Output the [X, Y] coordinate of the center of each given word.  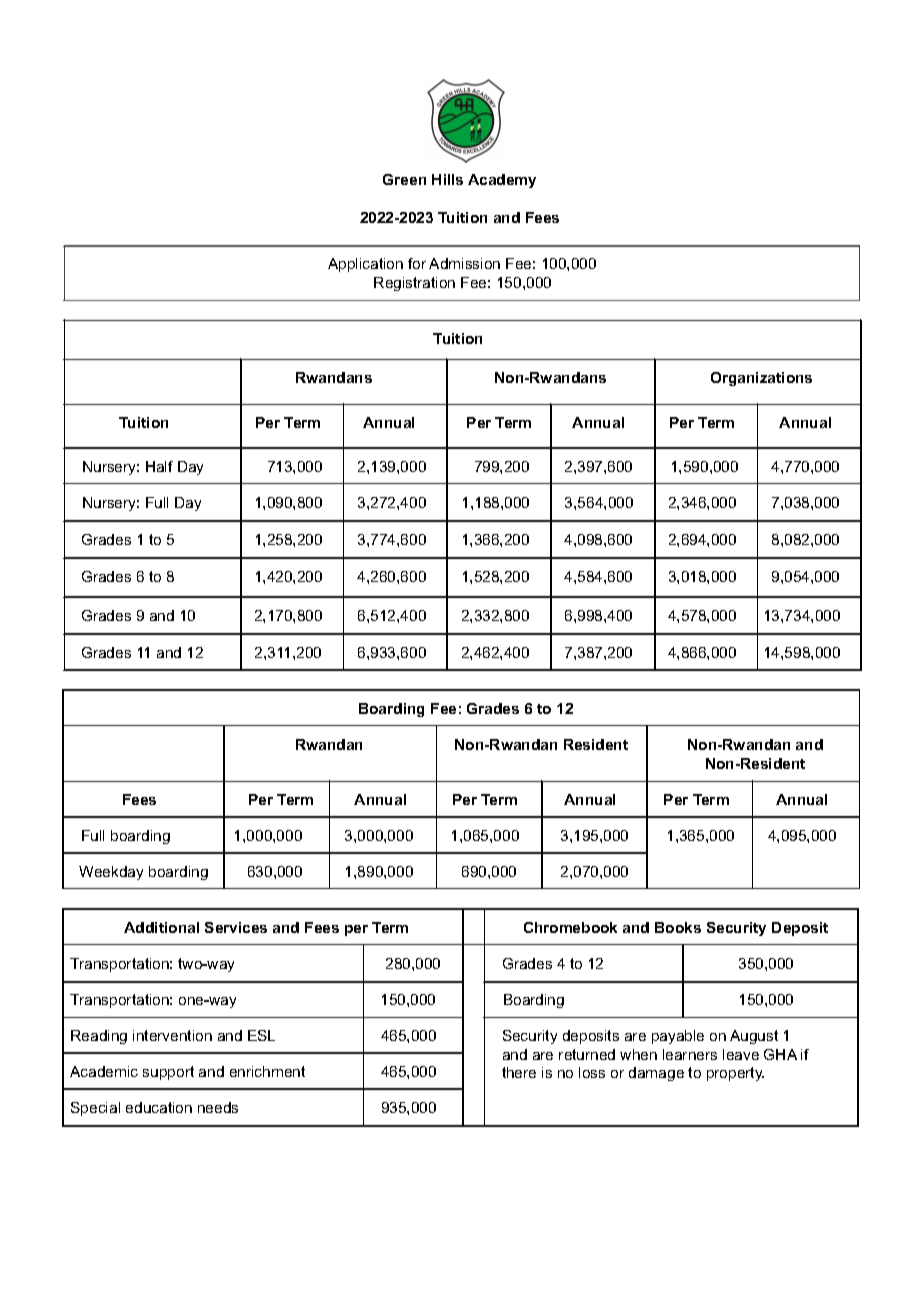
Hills [447, 179]
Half [159, 466]
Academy [502, 181]
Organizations [761, 379]
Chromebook [570, 927]
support [168, 1073]
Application [365, 265]
